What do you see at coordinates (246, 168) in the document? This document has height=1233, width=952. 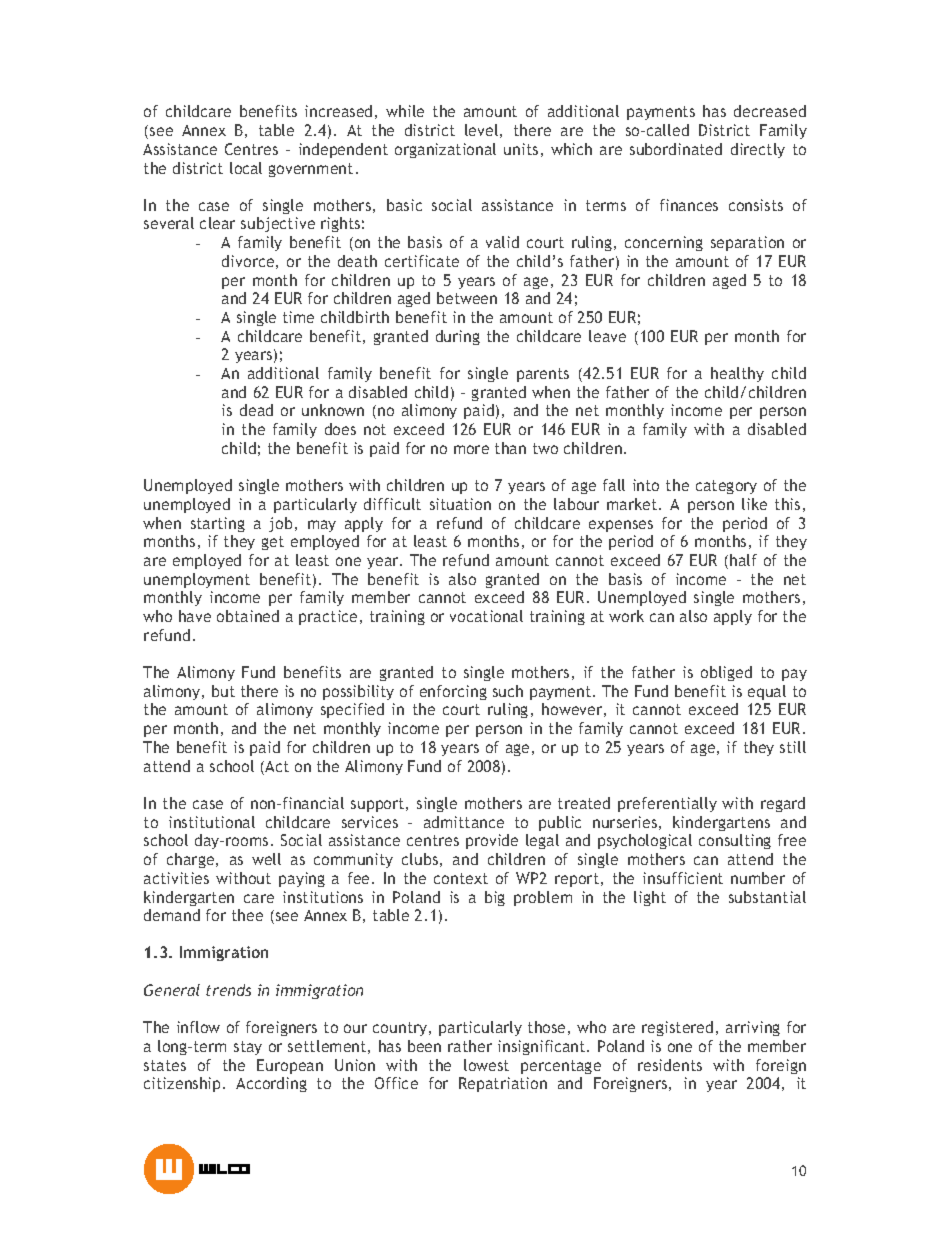 I see `local` at bounding box center [246, 168].
